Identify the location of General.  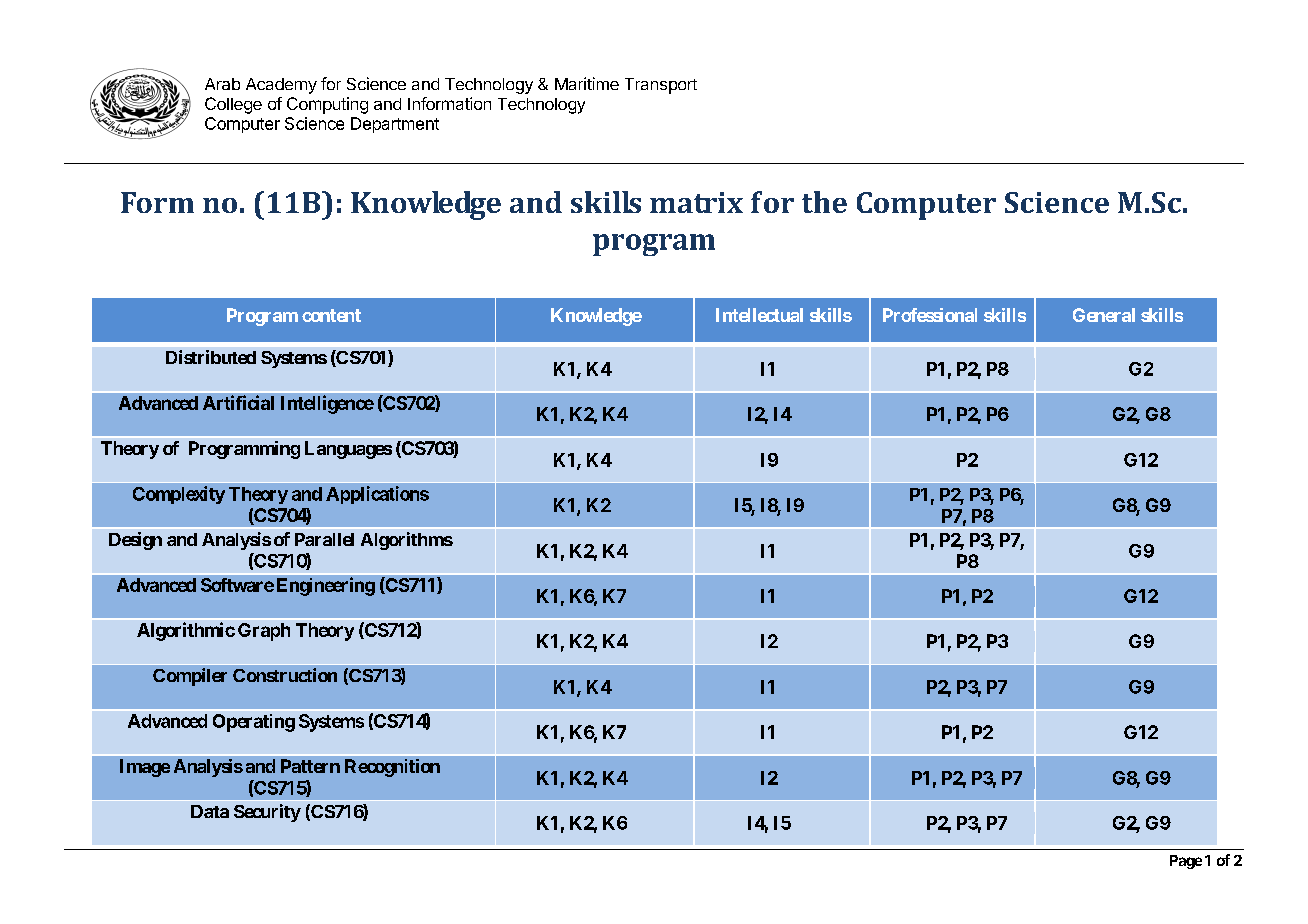
(1104, 315).
